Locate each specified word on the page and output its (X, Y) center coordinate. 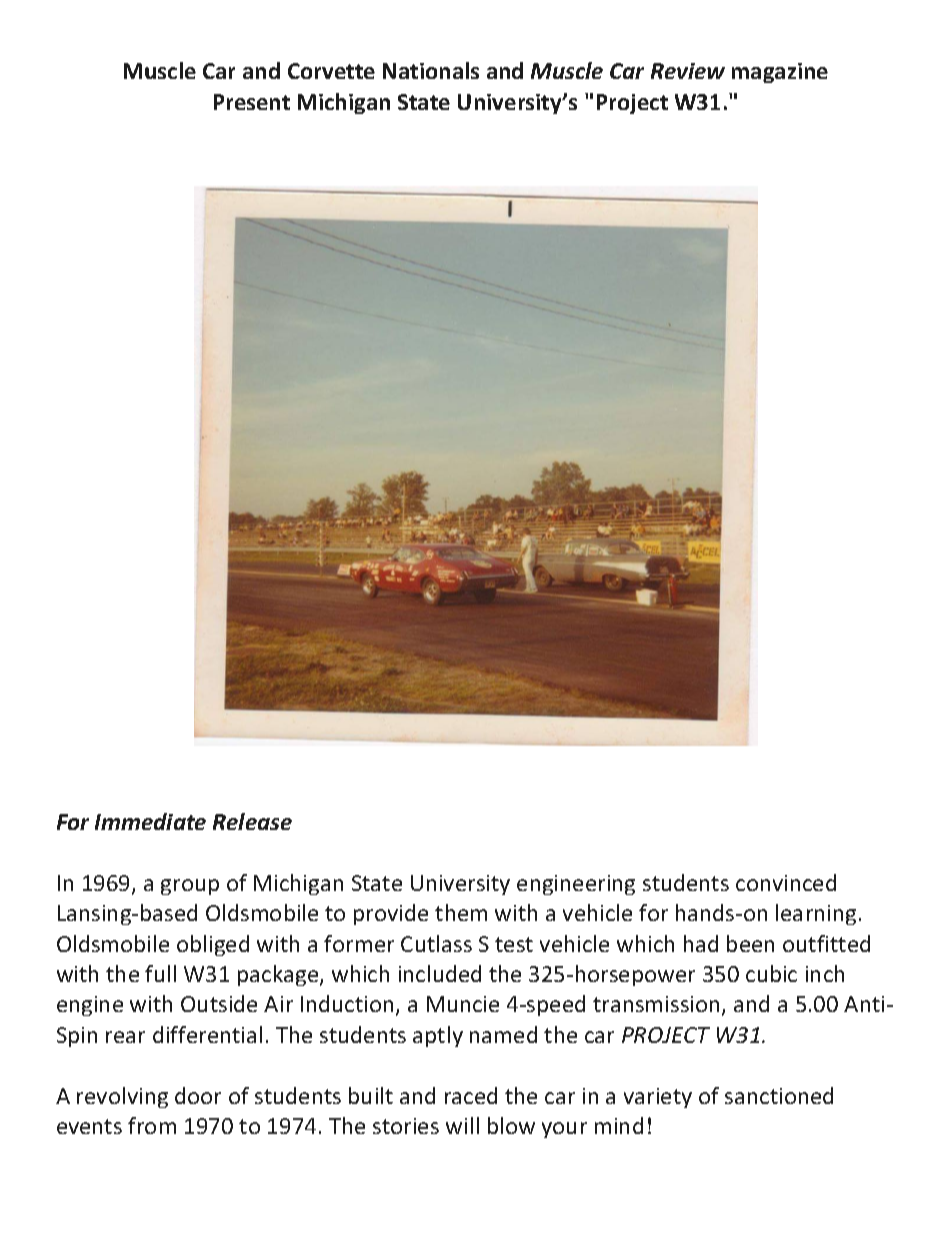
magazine (780, 73)
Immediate (150, 821)
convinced (786, 882)
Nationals (431, 70)
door (198, 1095)
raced (471, 1095)
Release (252, 821)
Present (252, 102)
